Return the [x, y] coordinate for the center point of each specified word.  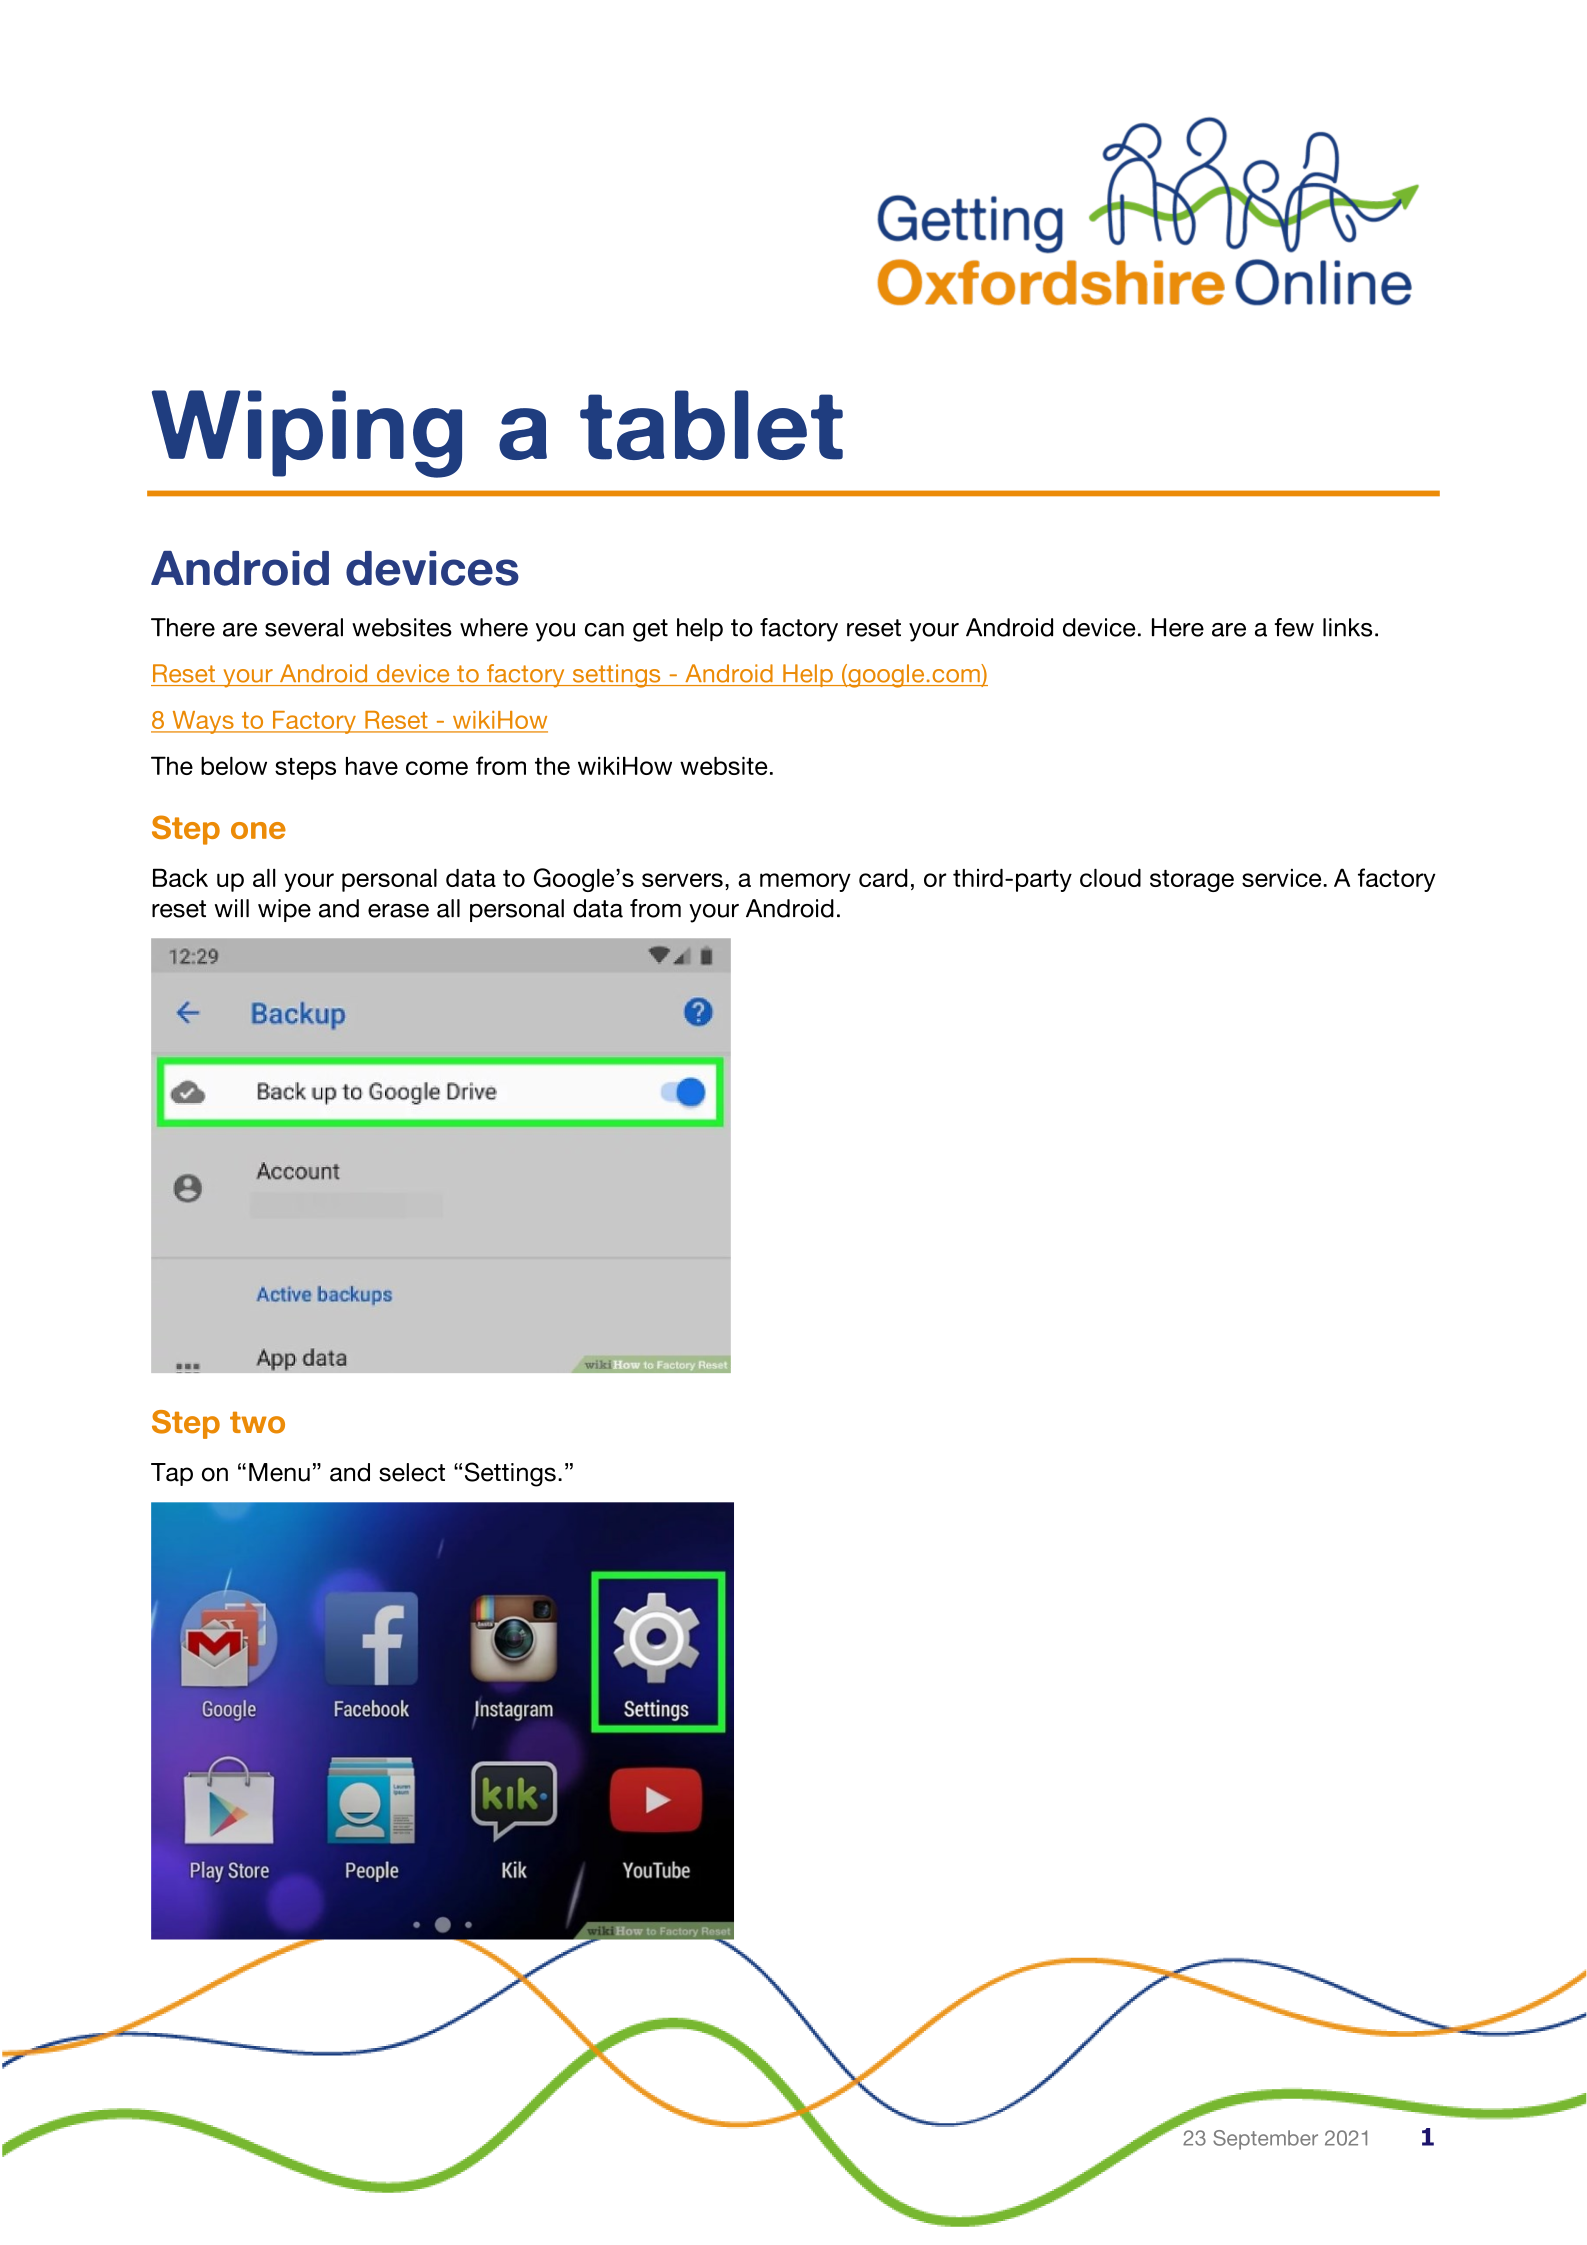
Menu [279, 1472]
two [257, 1422]
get [650, 630]
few [1294, 627]
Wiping [307, 434]
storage [1192, 881]
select [412, 1472]
